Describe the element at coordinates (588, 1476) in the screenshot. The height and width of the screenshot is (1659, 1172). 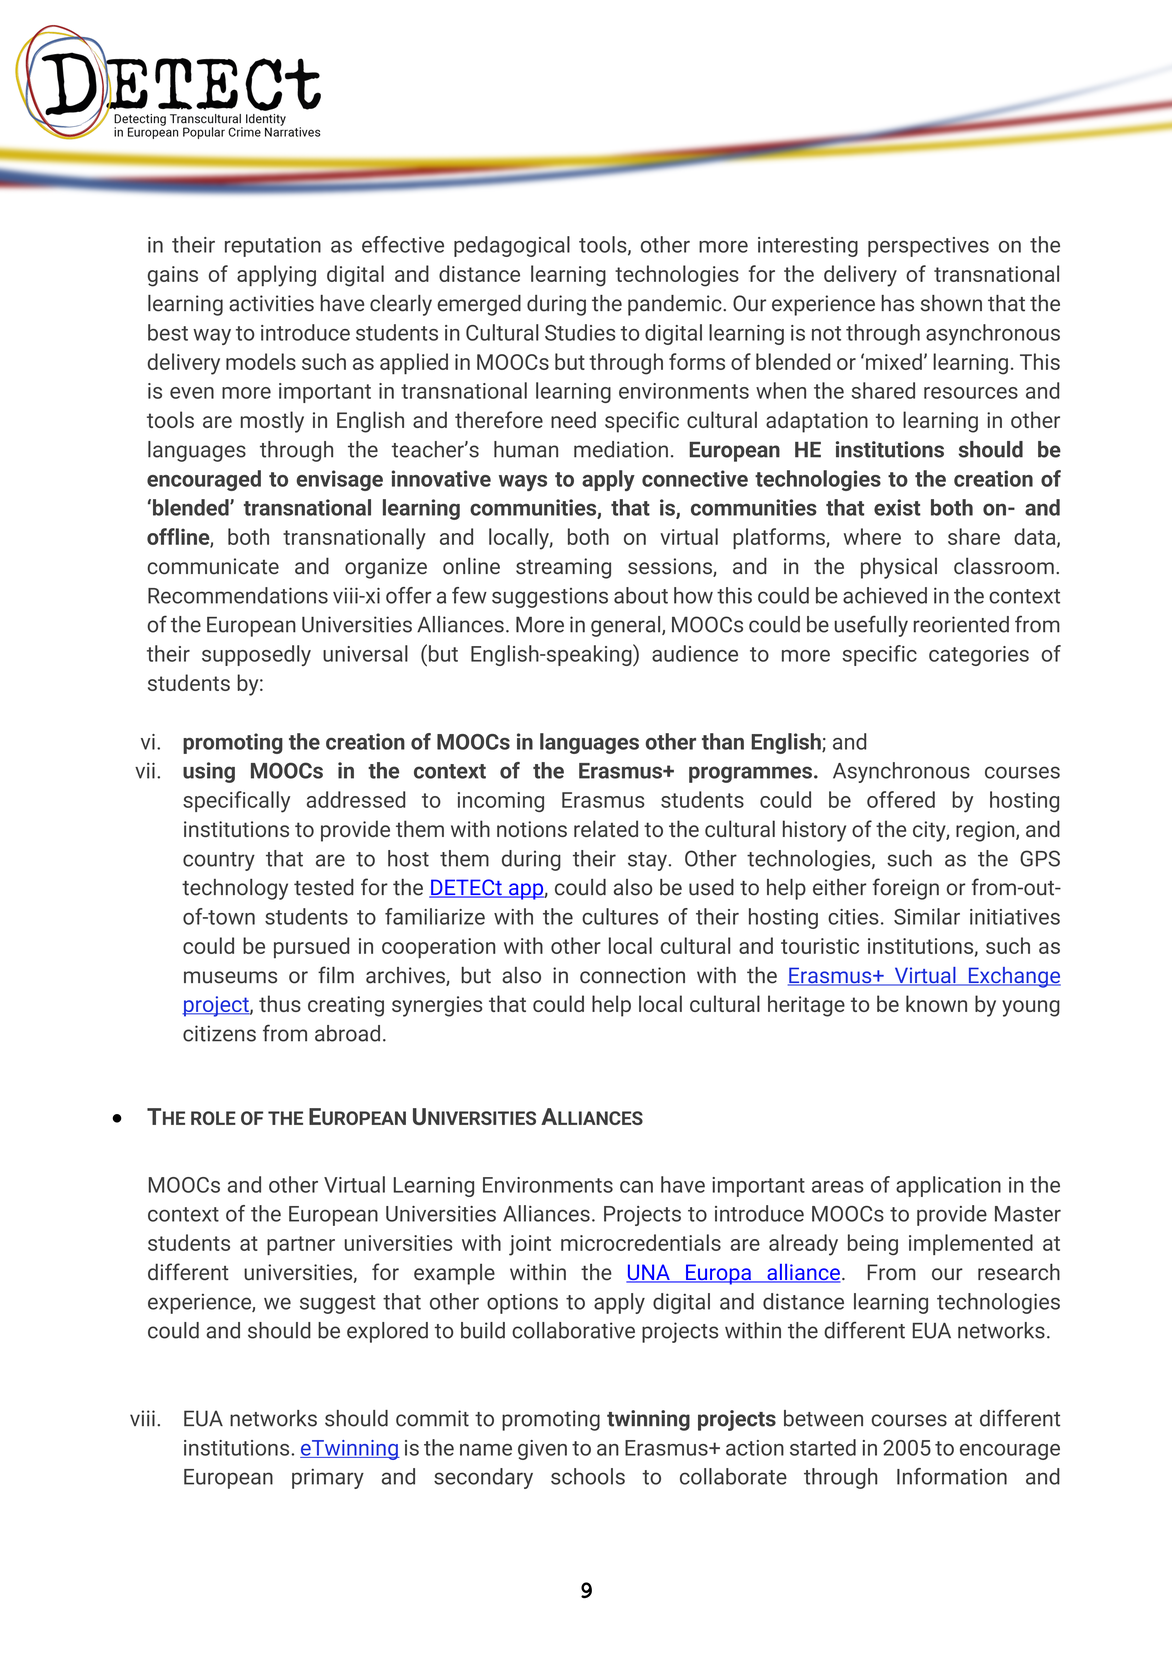
I see `schools` at that location.
